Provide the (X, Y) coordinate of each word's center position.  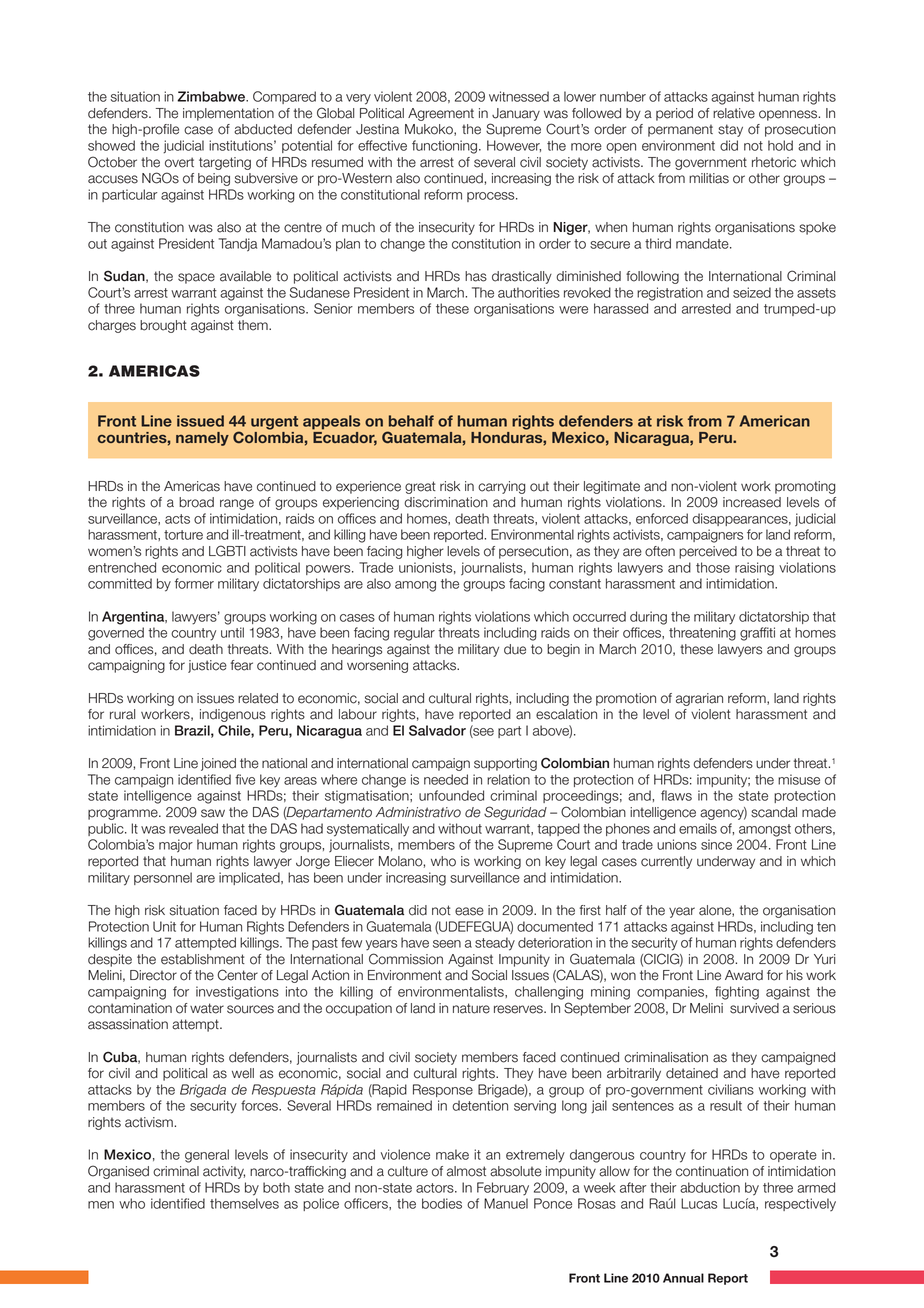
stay (730, 130)
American (774, 421)
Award (744, 975)
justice (207, 666)
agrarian (699, 699)
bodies (442, 1203)
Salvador (437, 730)
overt (179, 162)
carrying (502, 487)
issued (200, 421)
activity (224, 1172)
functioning (444, 147)
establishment (203, 959)
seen (447, 944)
